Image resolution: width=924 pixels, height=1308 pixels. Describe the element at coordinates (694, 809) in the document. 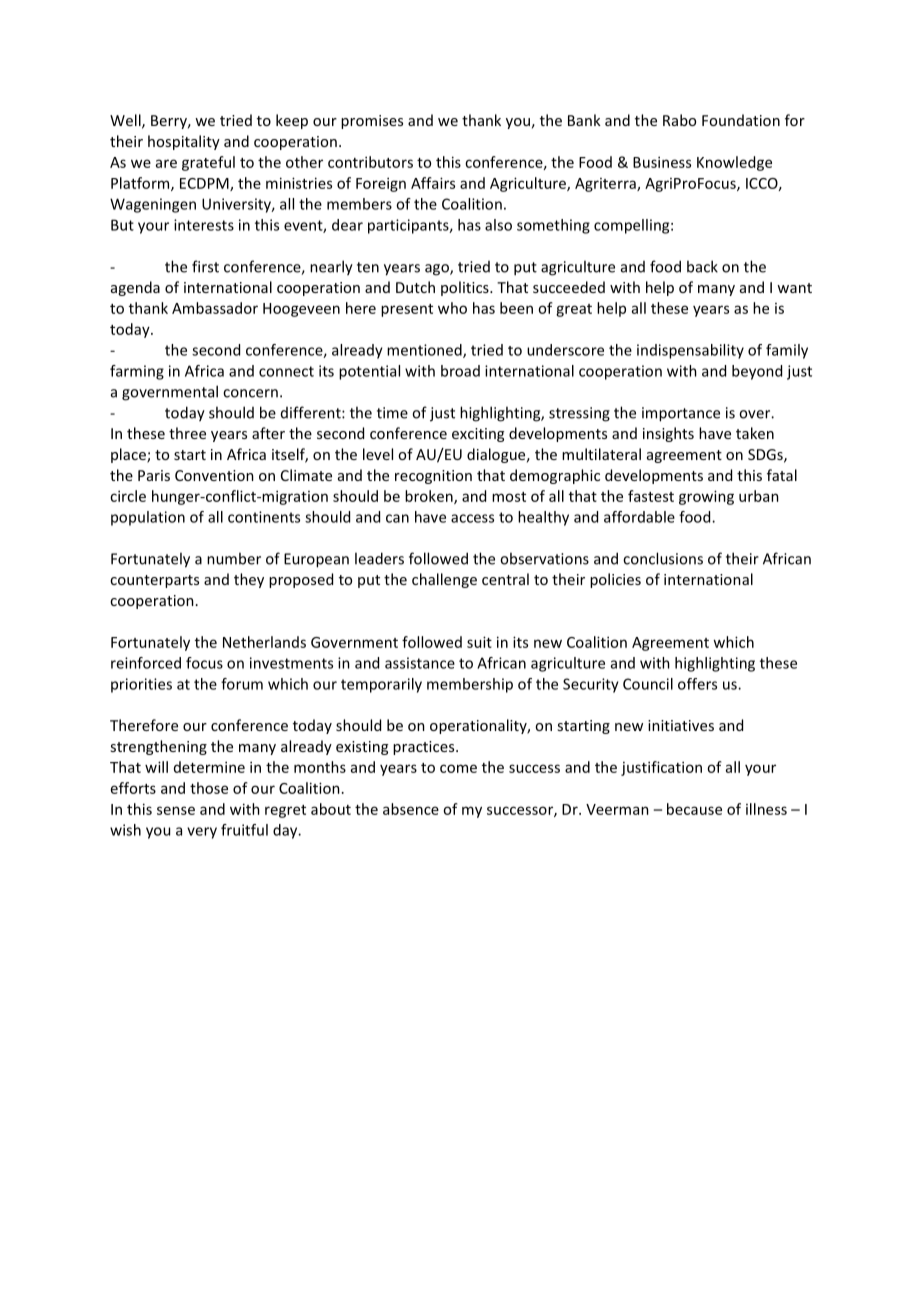

I see `because` at that location.
